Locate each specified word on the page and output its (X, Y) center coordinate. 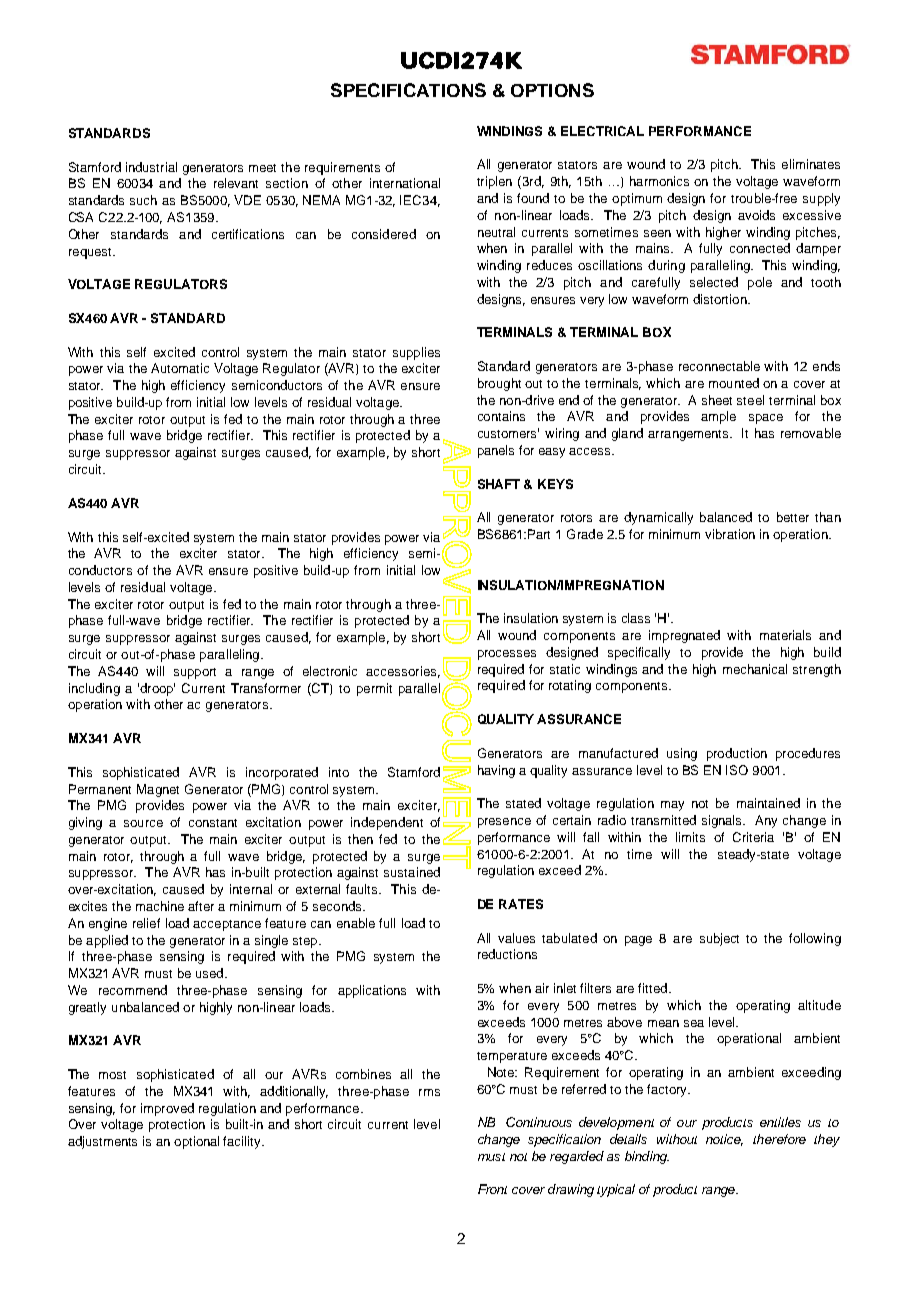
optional (196, 1142)
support (195, 673)
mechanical (755, 669)
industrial (151, 167)
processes (507, 655)
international (405, 183)
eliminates (811, 164)
